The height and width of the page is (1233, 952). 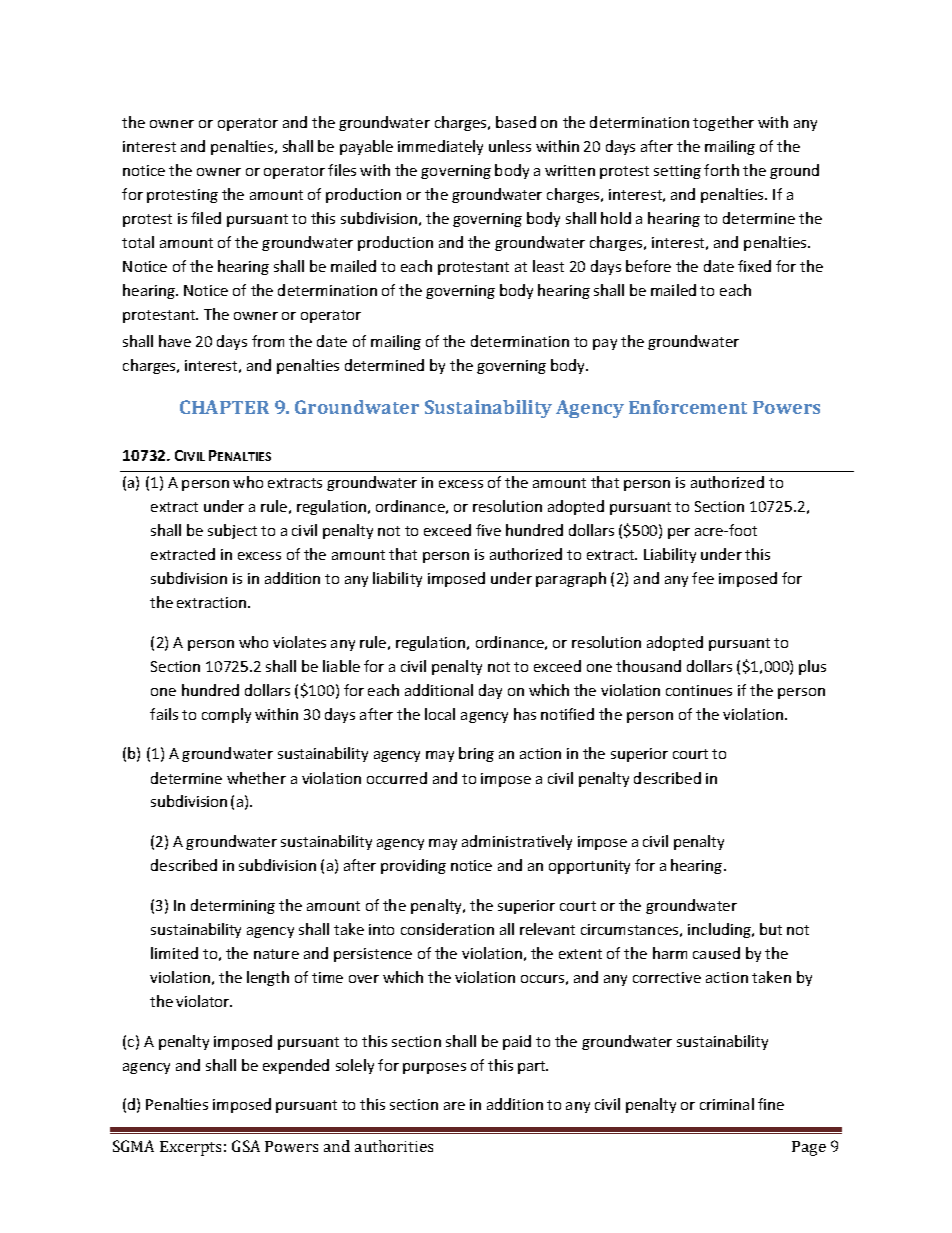 What do you see at coordinates (296, 1066) in the page?
I see `expended` at bounding box center [296, 1066].
